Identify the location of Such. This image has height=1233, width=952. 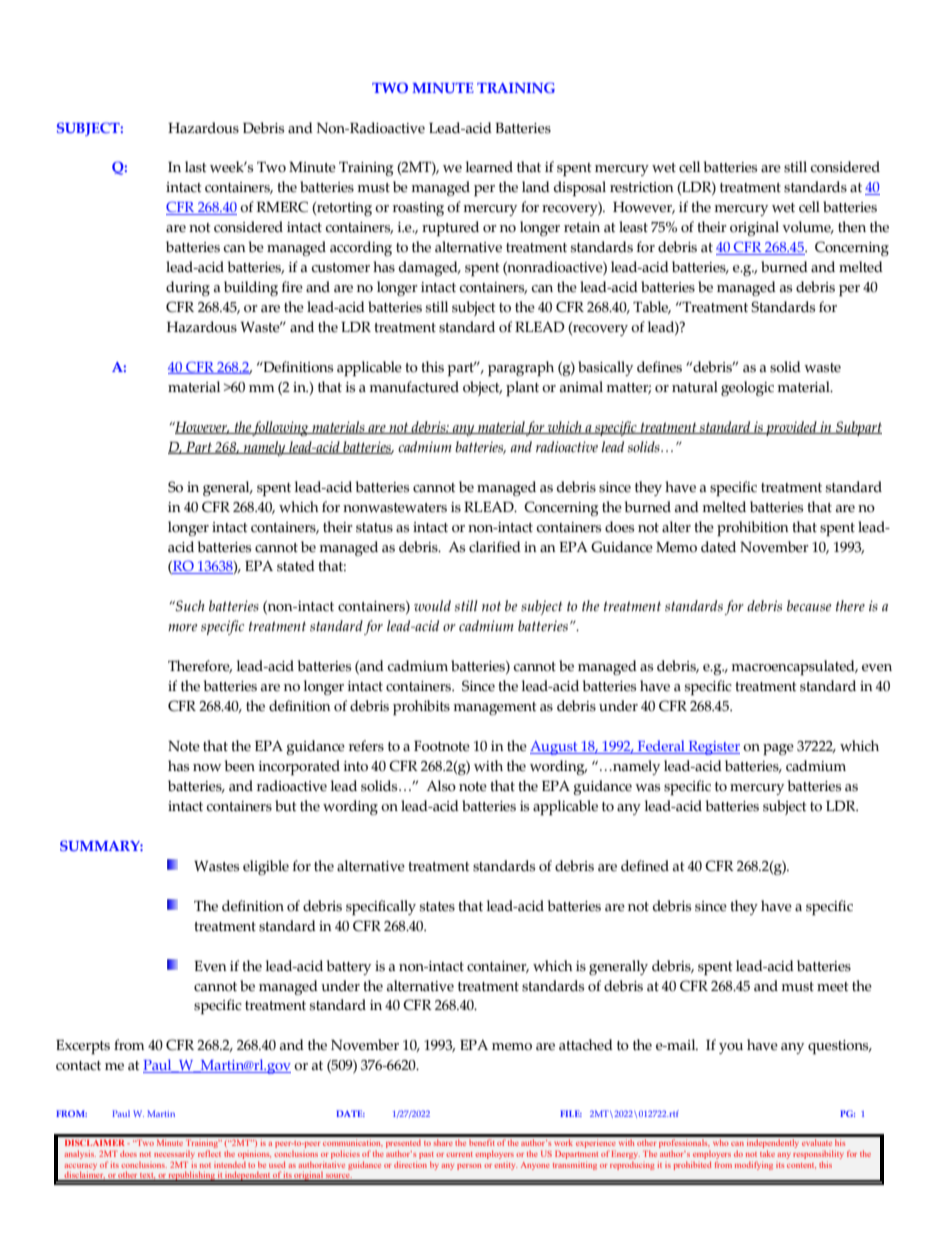
(189, 606).
